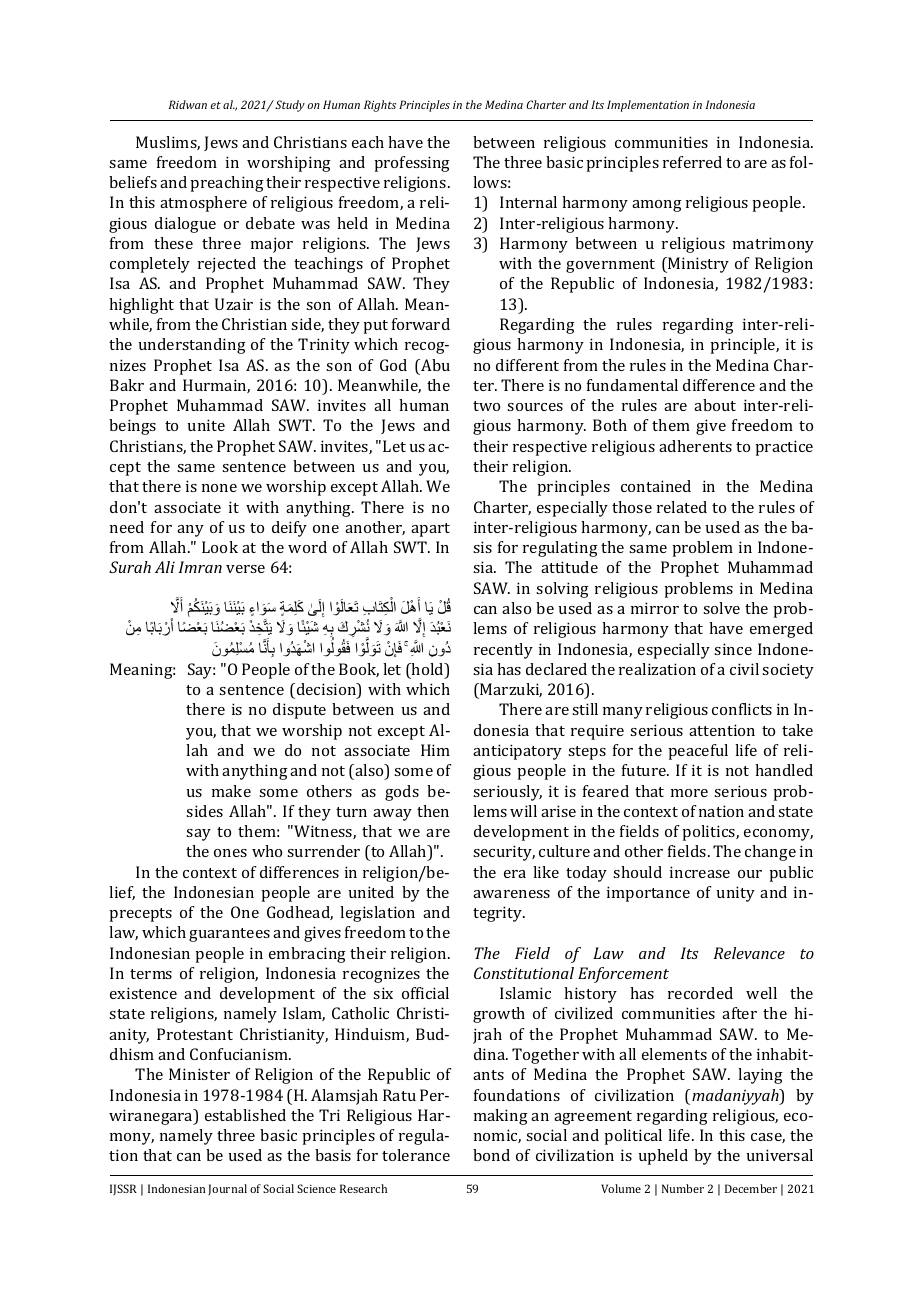 Image resolution: width=924 pixels, height=1308 pixels. I want to click on about, so click(715, 405).
